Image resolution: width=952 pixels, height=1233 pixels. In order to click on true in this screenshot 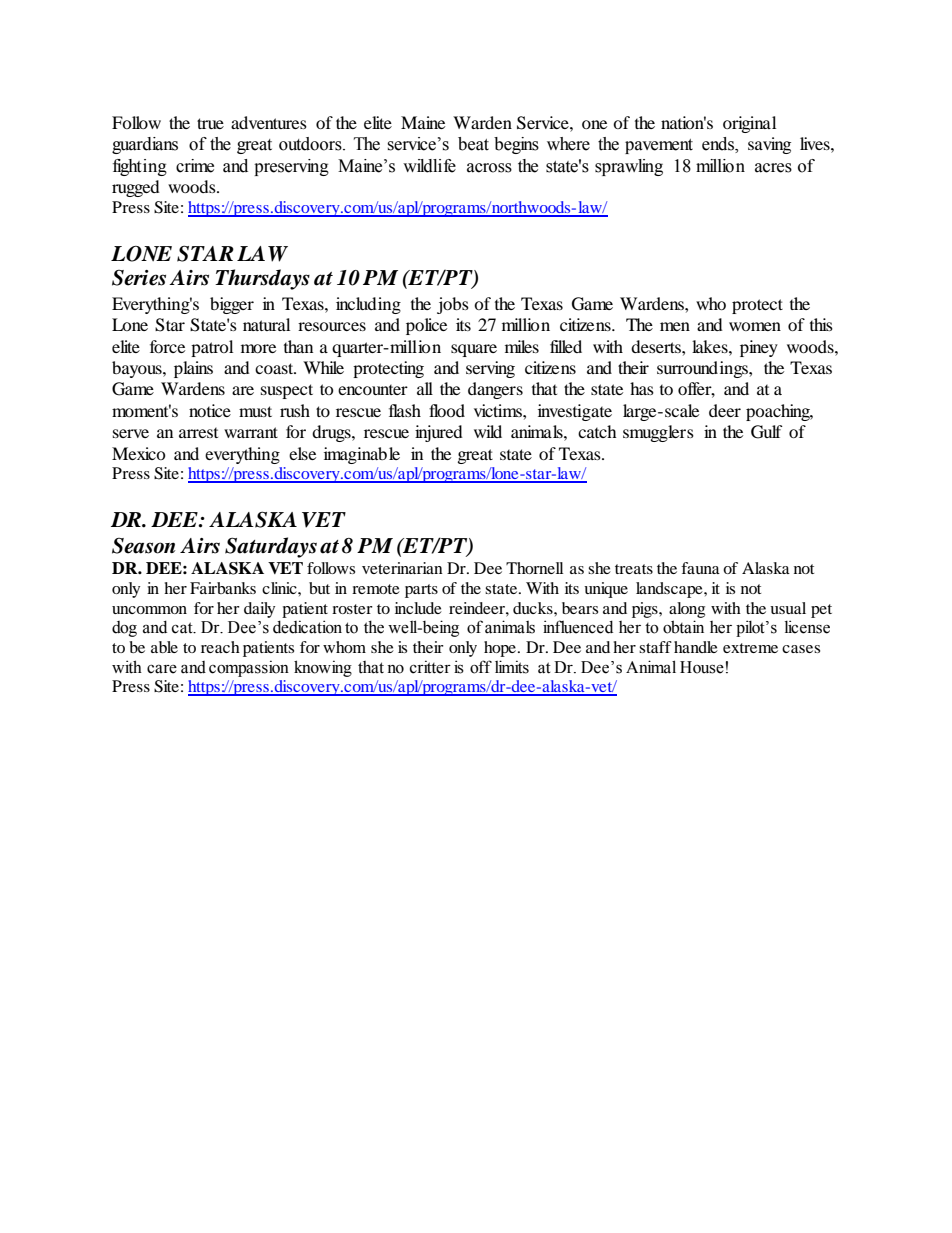, I will do `click(210, 123)`.
